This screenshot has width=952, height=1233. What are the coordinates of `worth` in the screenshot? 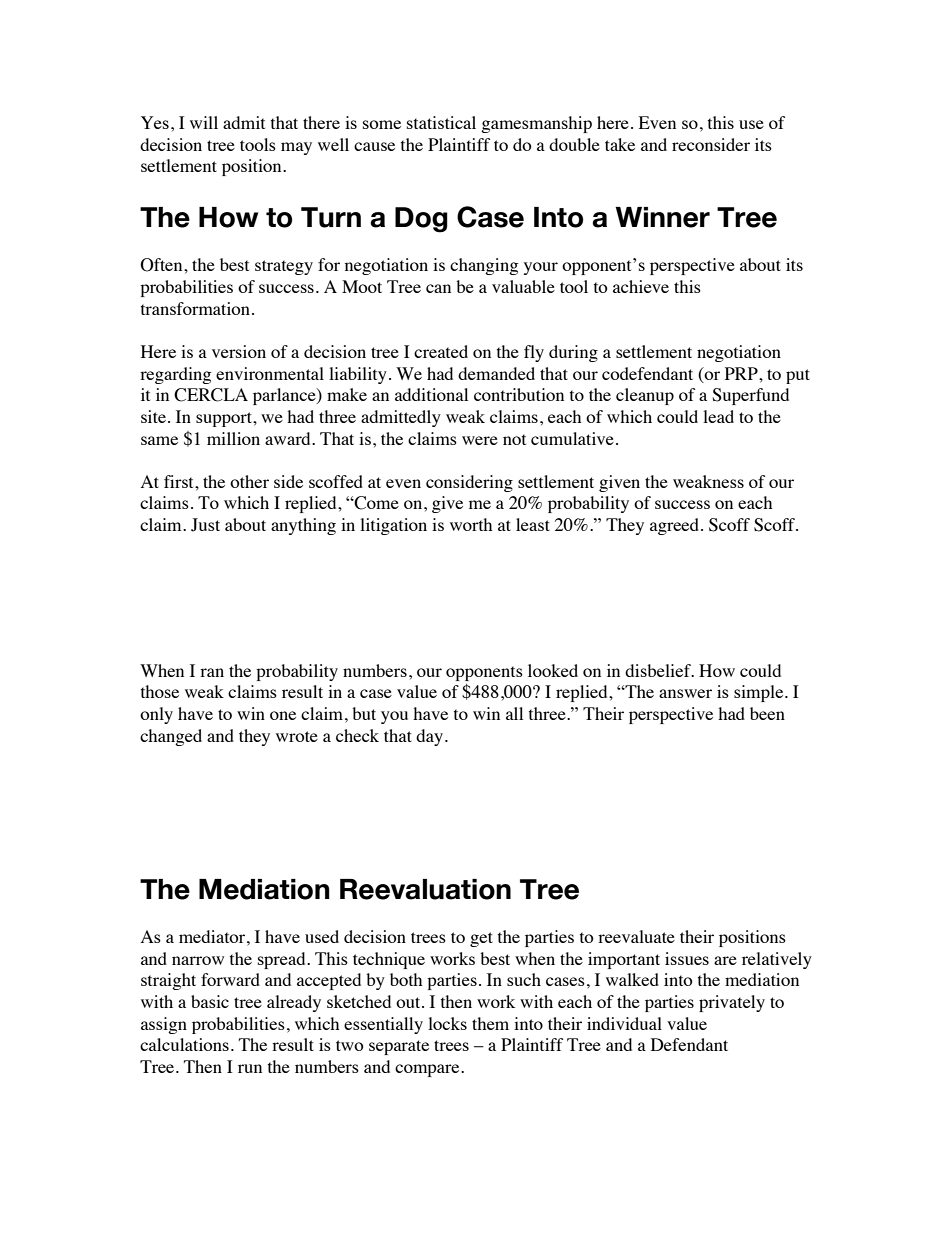 It's located at (471, 524).
